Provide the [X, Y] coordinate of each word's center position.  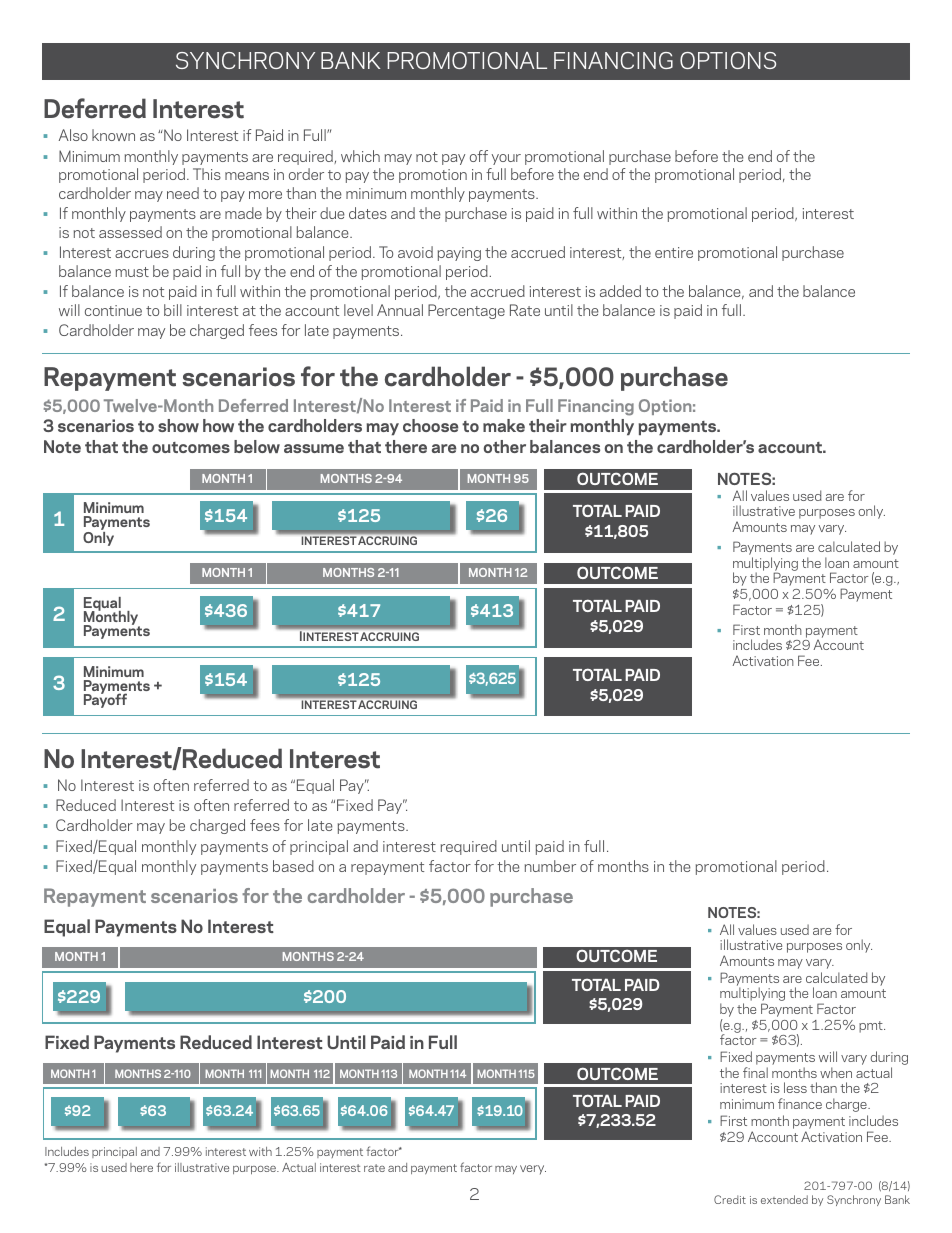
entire [674, 252]
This [207, 174]
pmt [872, 1027]
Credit [730, 1199]
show [178, 425]
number [550, 866]
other [504, 446]
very [533, 1170]
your [506, 159]
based [293, 866]
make [504, 425]
